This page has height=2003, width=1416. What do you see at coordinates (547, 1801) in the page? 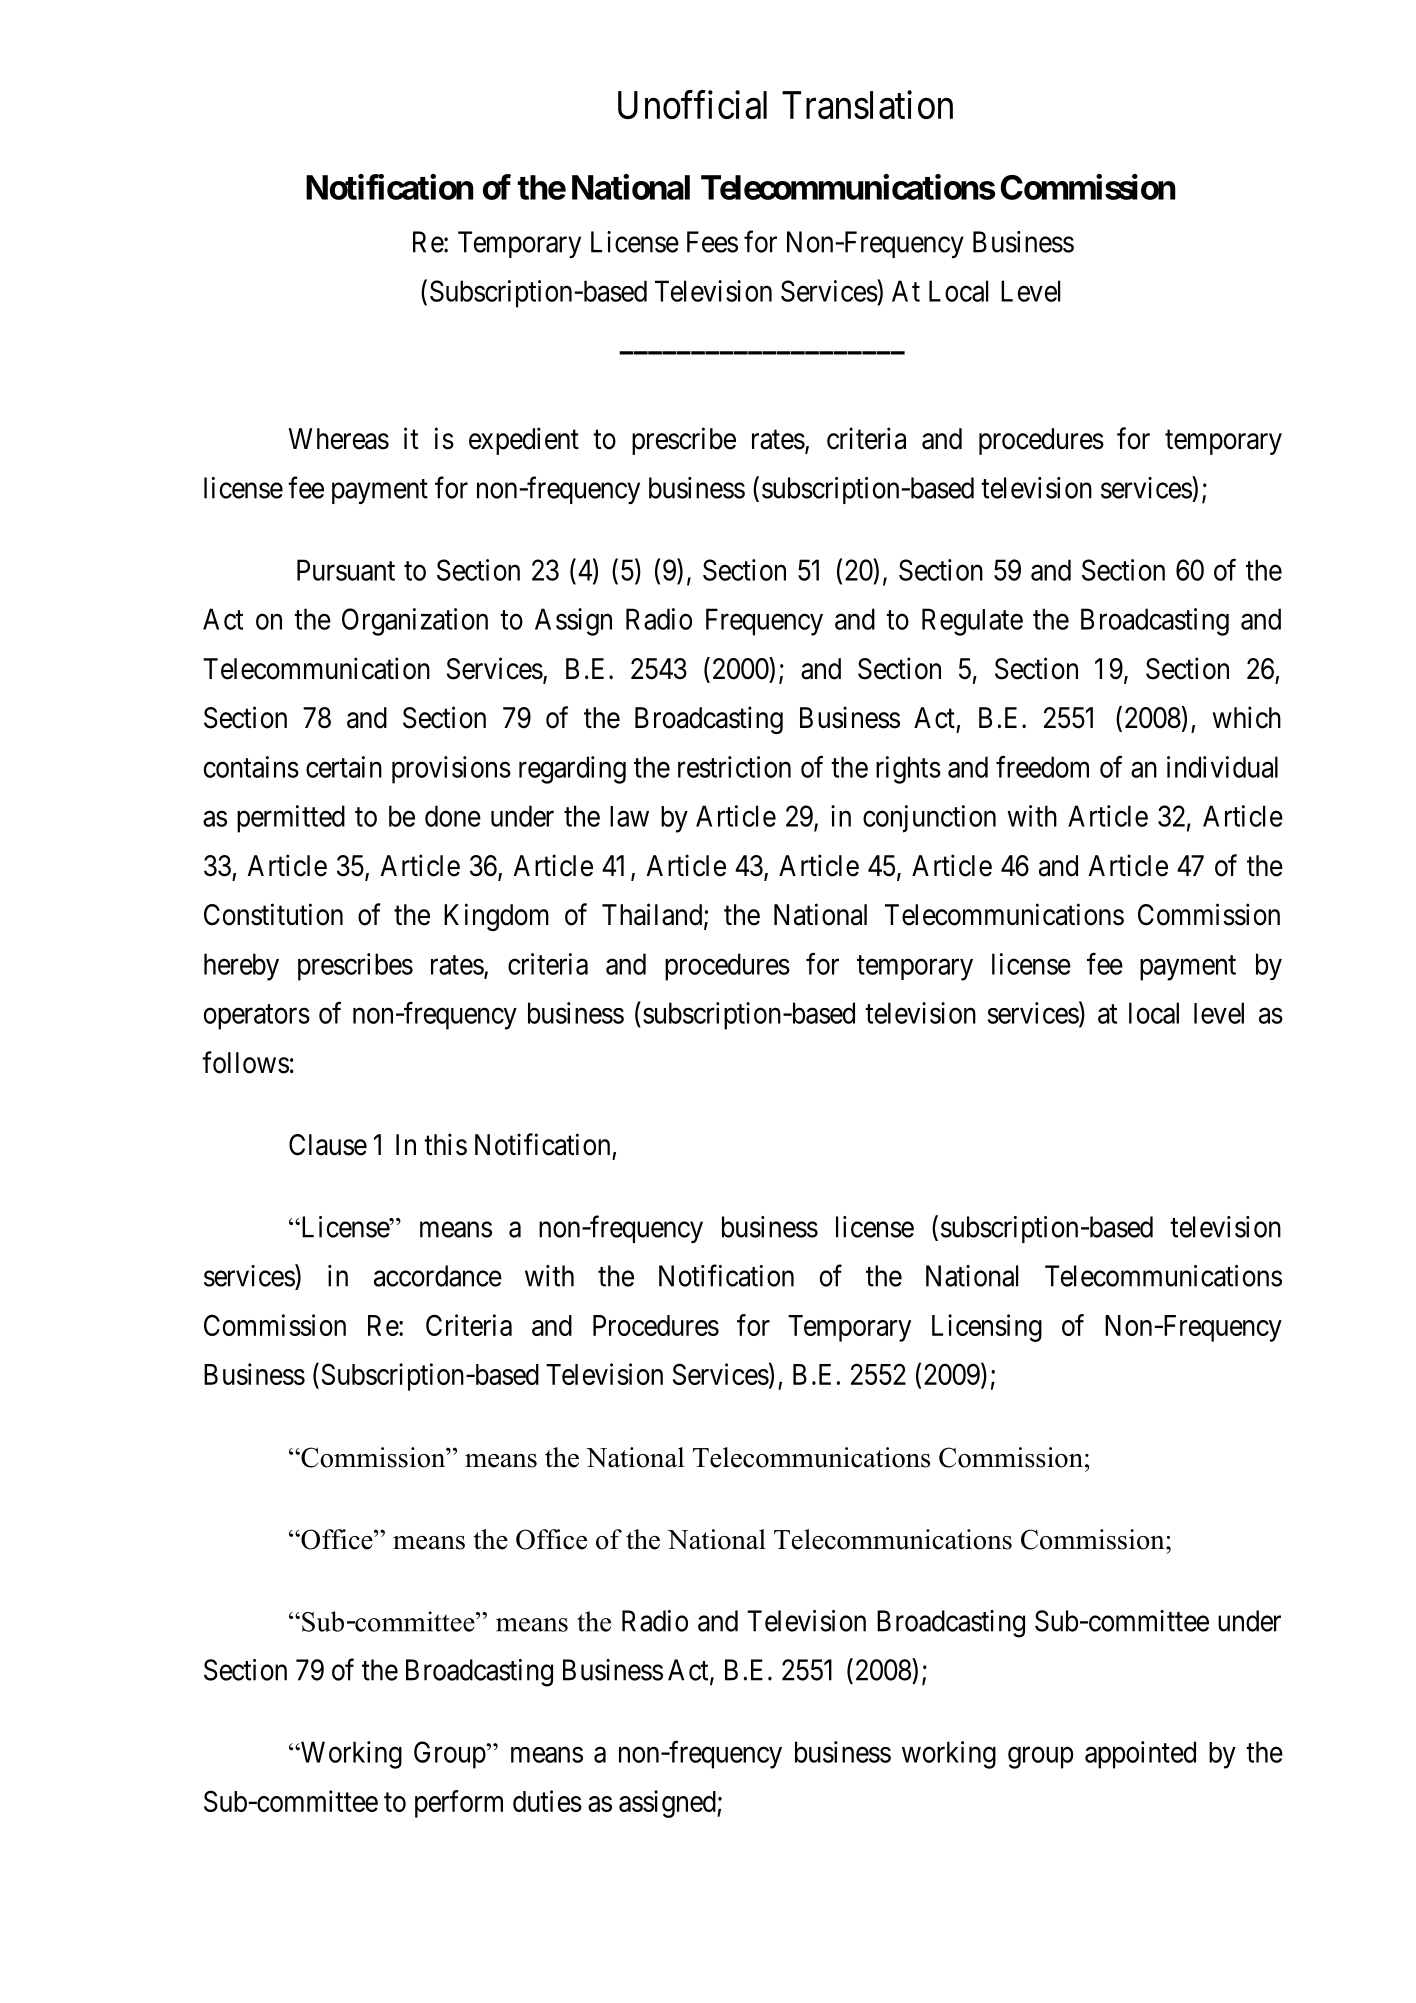
I see `duties` at bounding box center [547, 1801].
